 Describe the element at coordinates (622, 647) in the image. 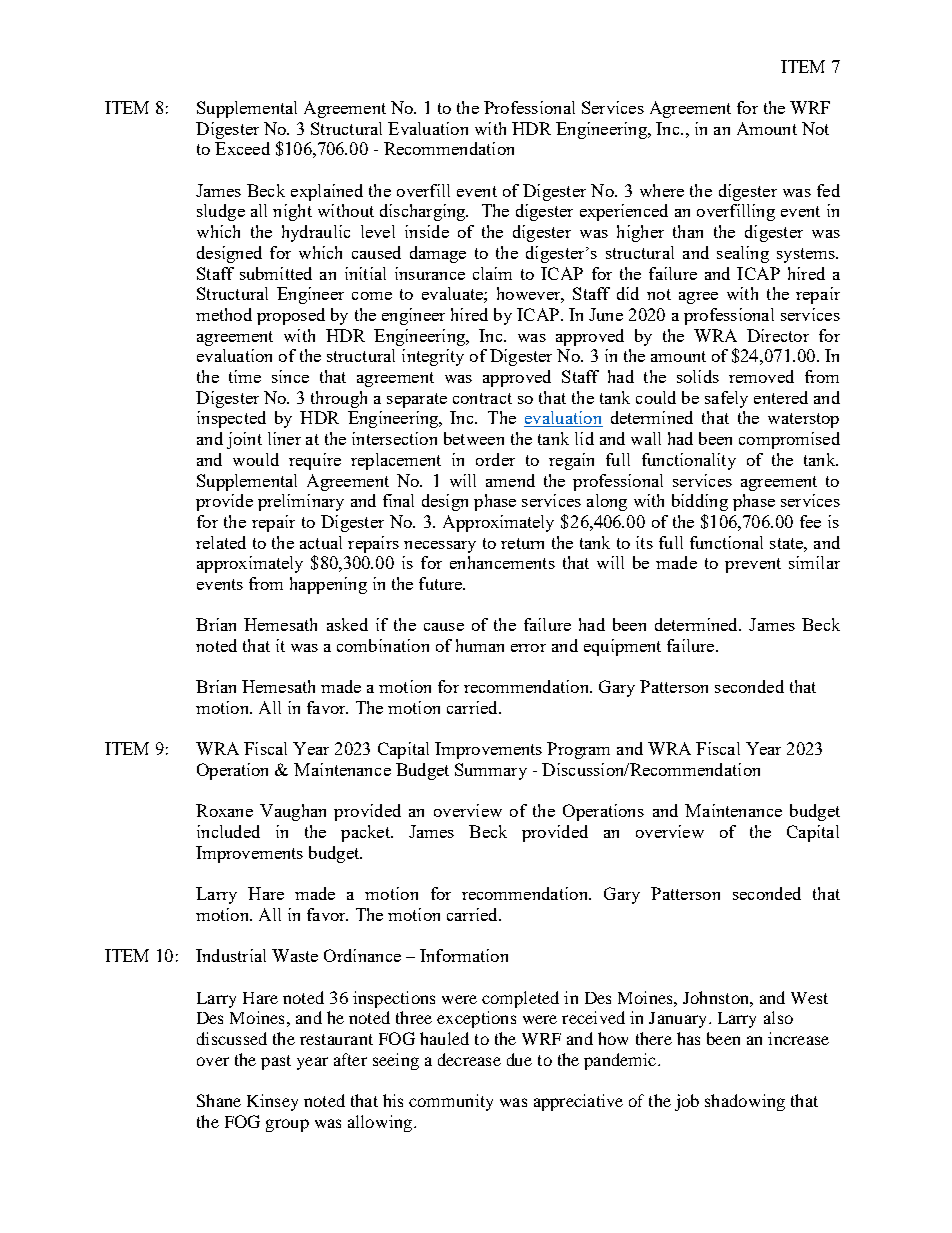

I see `equipment` at that location.
